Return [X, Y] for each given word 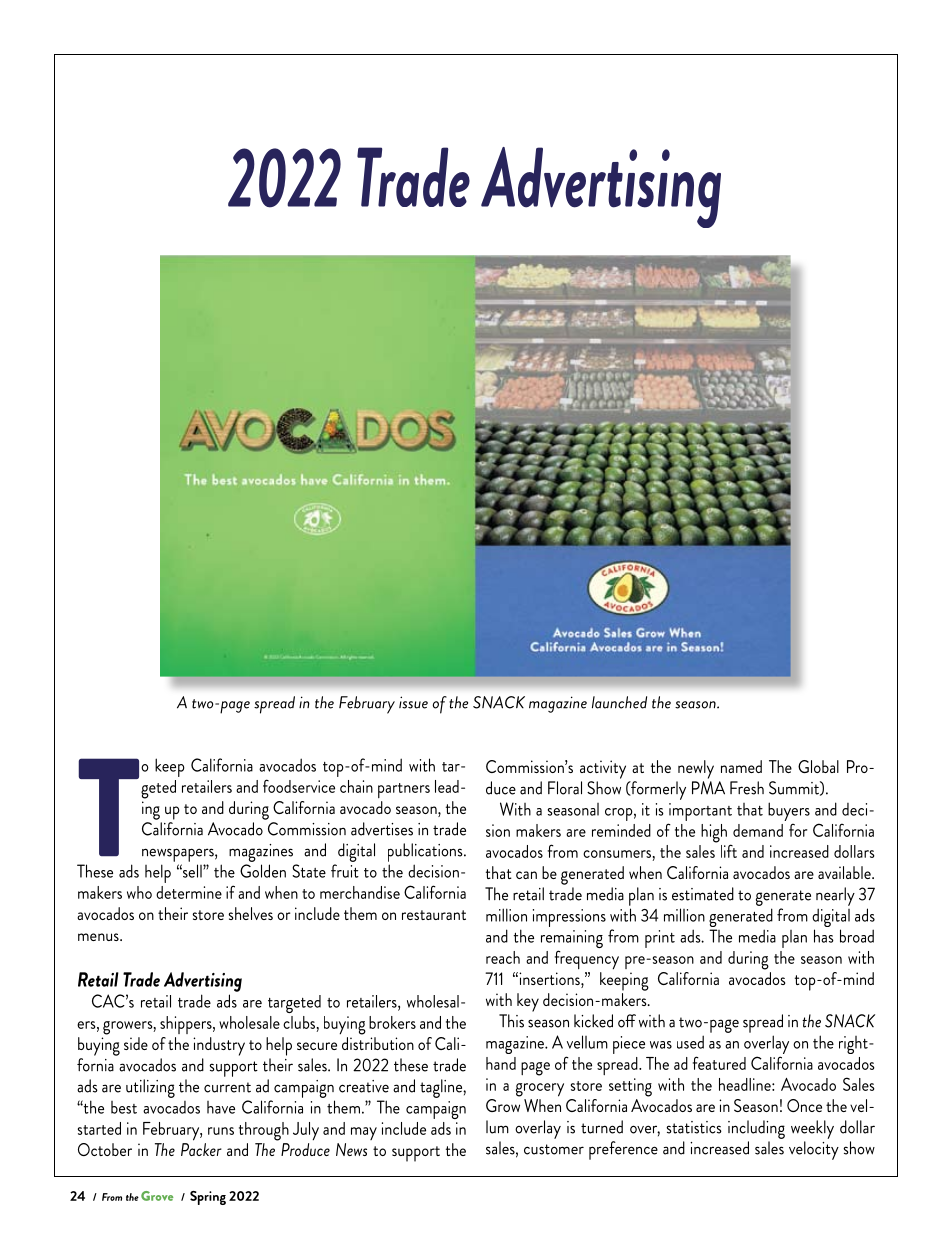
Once [804, 1105]
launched [619, 702]
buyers [789, 811]
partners [404, 790]
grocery [540, 1090]
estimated [703, 894]
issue [413, 702]
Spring [208, 1198]
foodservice [299, 786]
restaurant [434, 915]
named [741, 766]
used [690, 1042]
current [227, 1087]
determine [189, 892]
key [528, 1002]
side [136, 1043]
